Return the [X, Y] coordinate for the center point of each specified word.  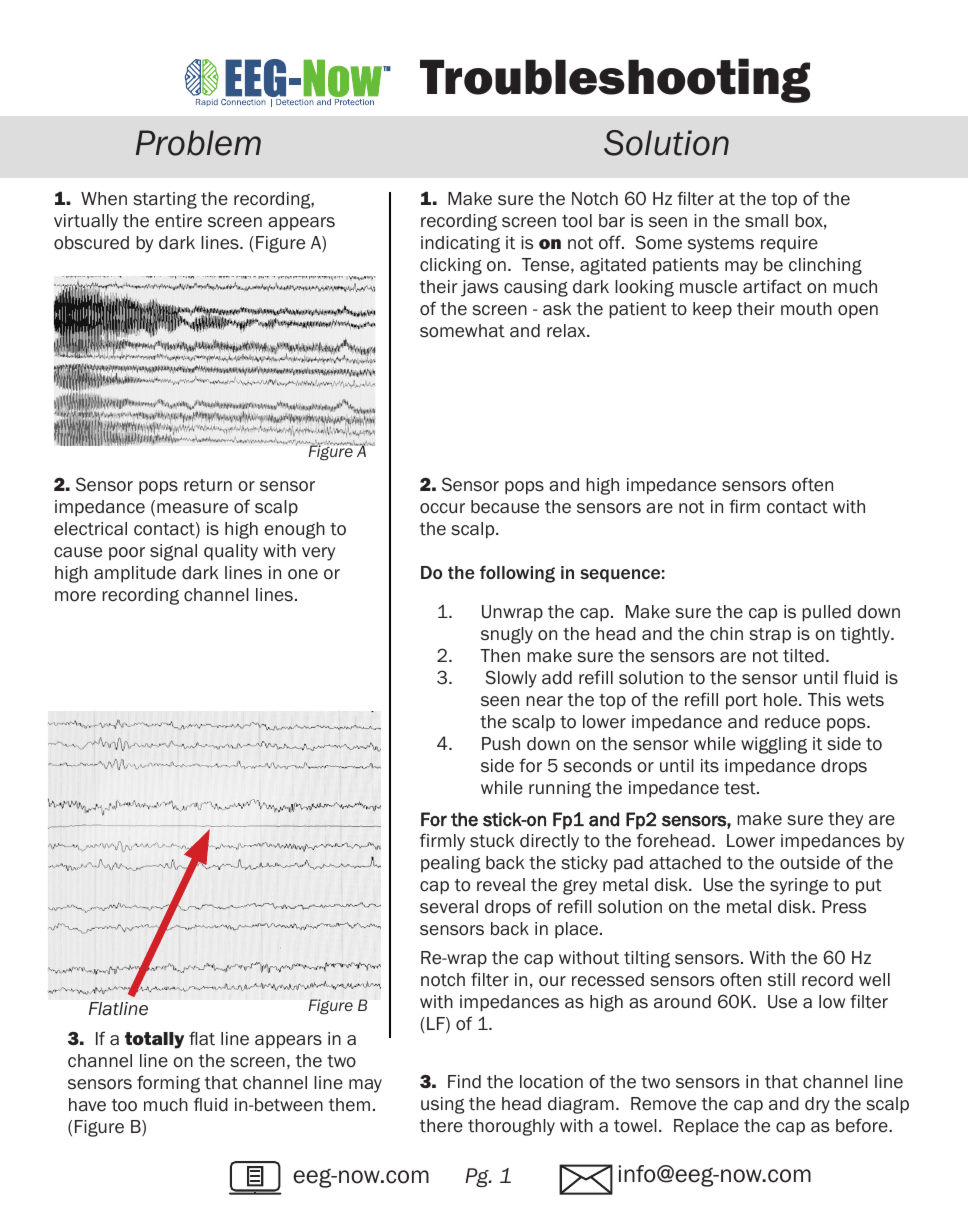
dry [817, 1105]
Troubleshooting [615, 80]
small [766, 221]
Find [464, 1082]
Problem [198, 143]
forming [168, 1084]
